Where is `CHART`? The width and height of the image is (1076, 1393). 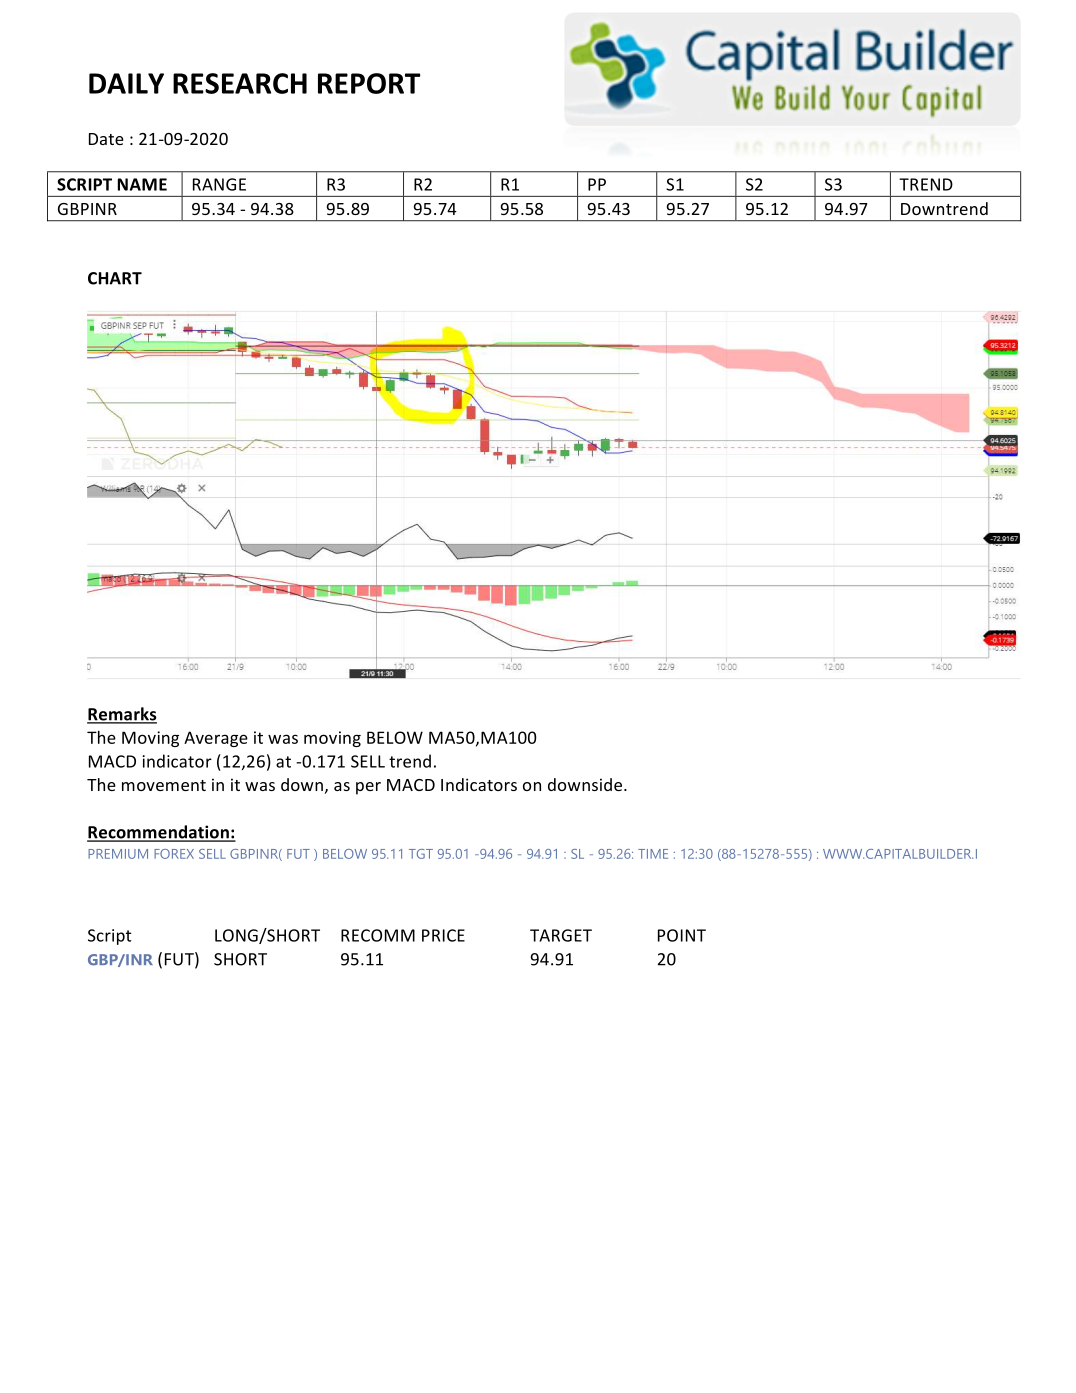 CHART is located at coordinates (115, 278).
